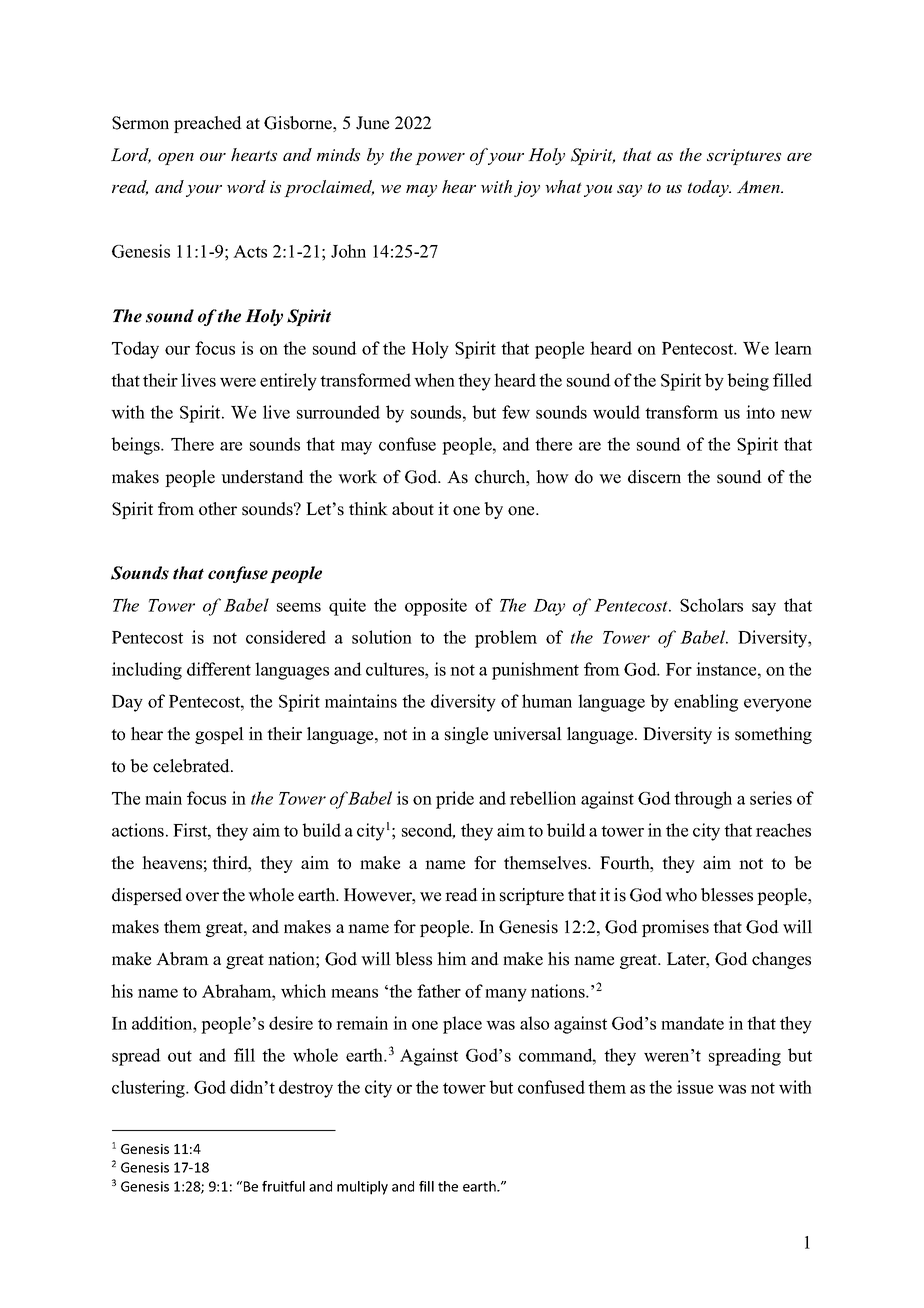 This screenshot has height=1308, width=924. Describe the element at coordinates (219, 669) in the screenshot. I see `different` at that location.
